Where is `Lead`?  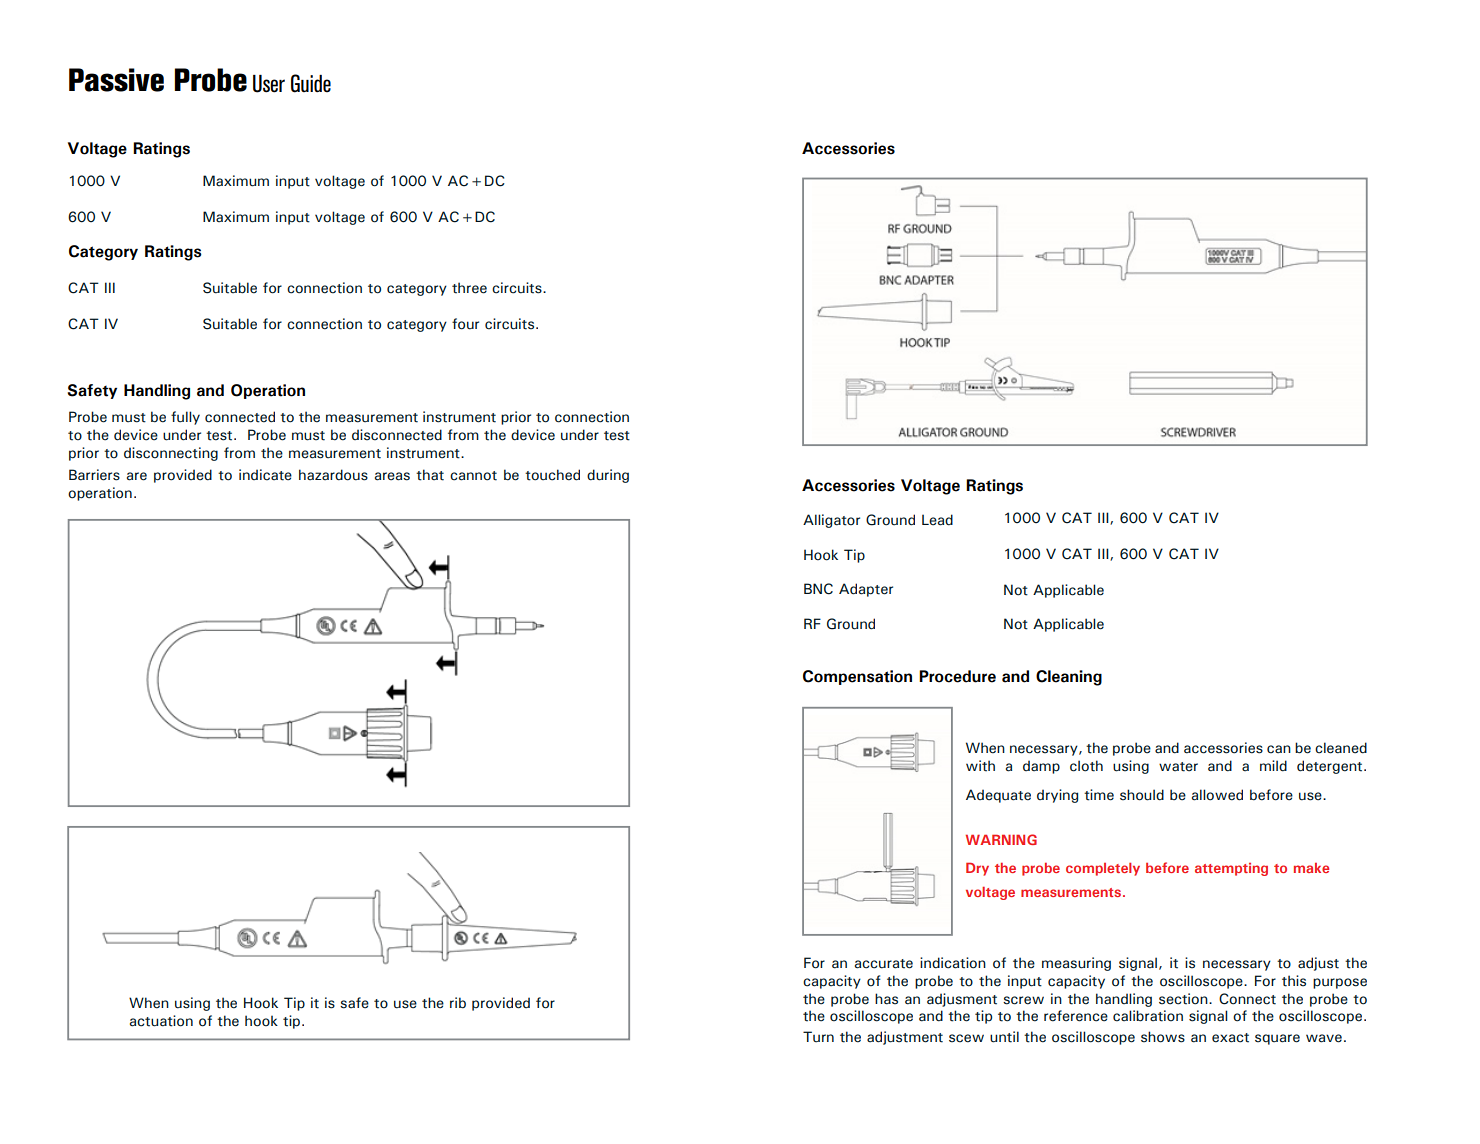
Lead is located at coordinates (937, 520).
